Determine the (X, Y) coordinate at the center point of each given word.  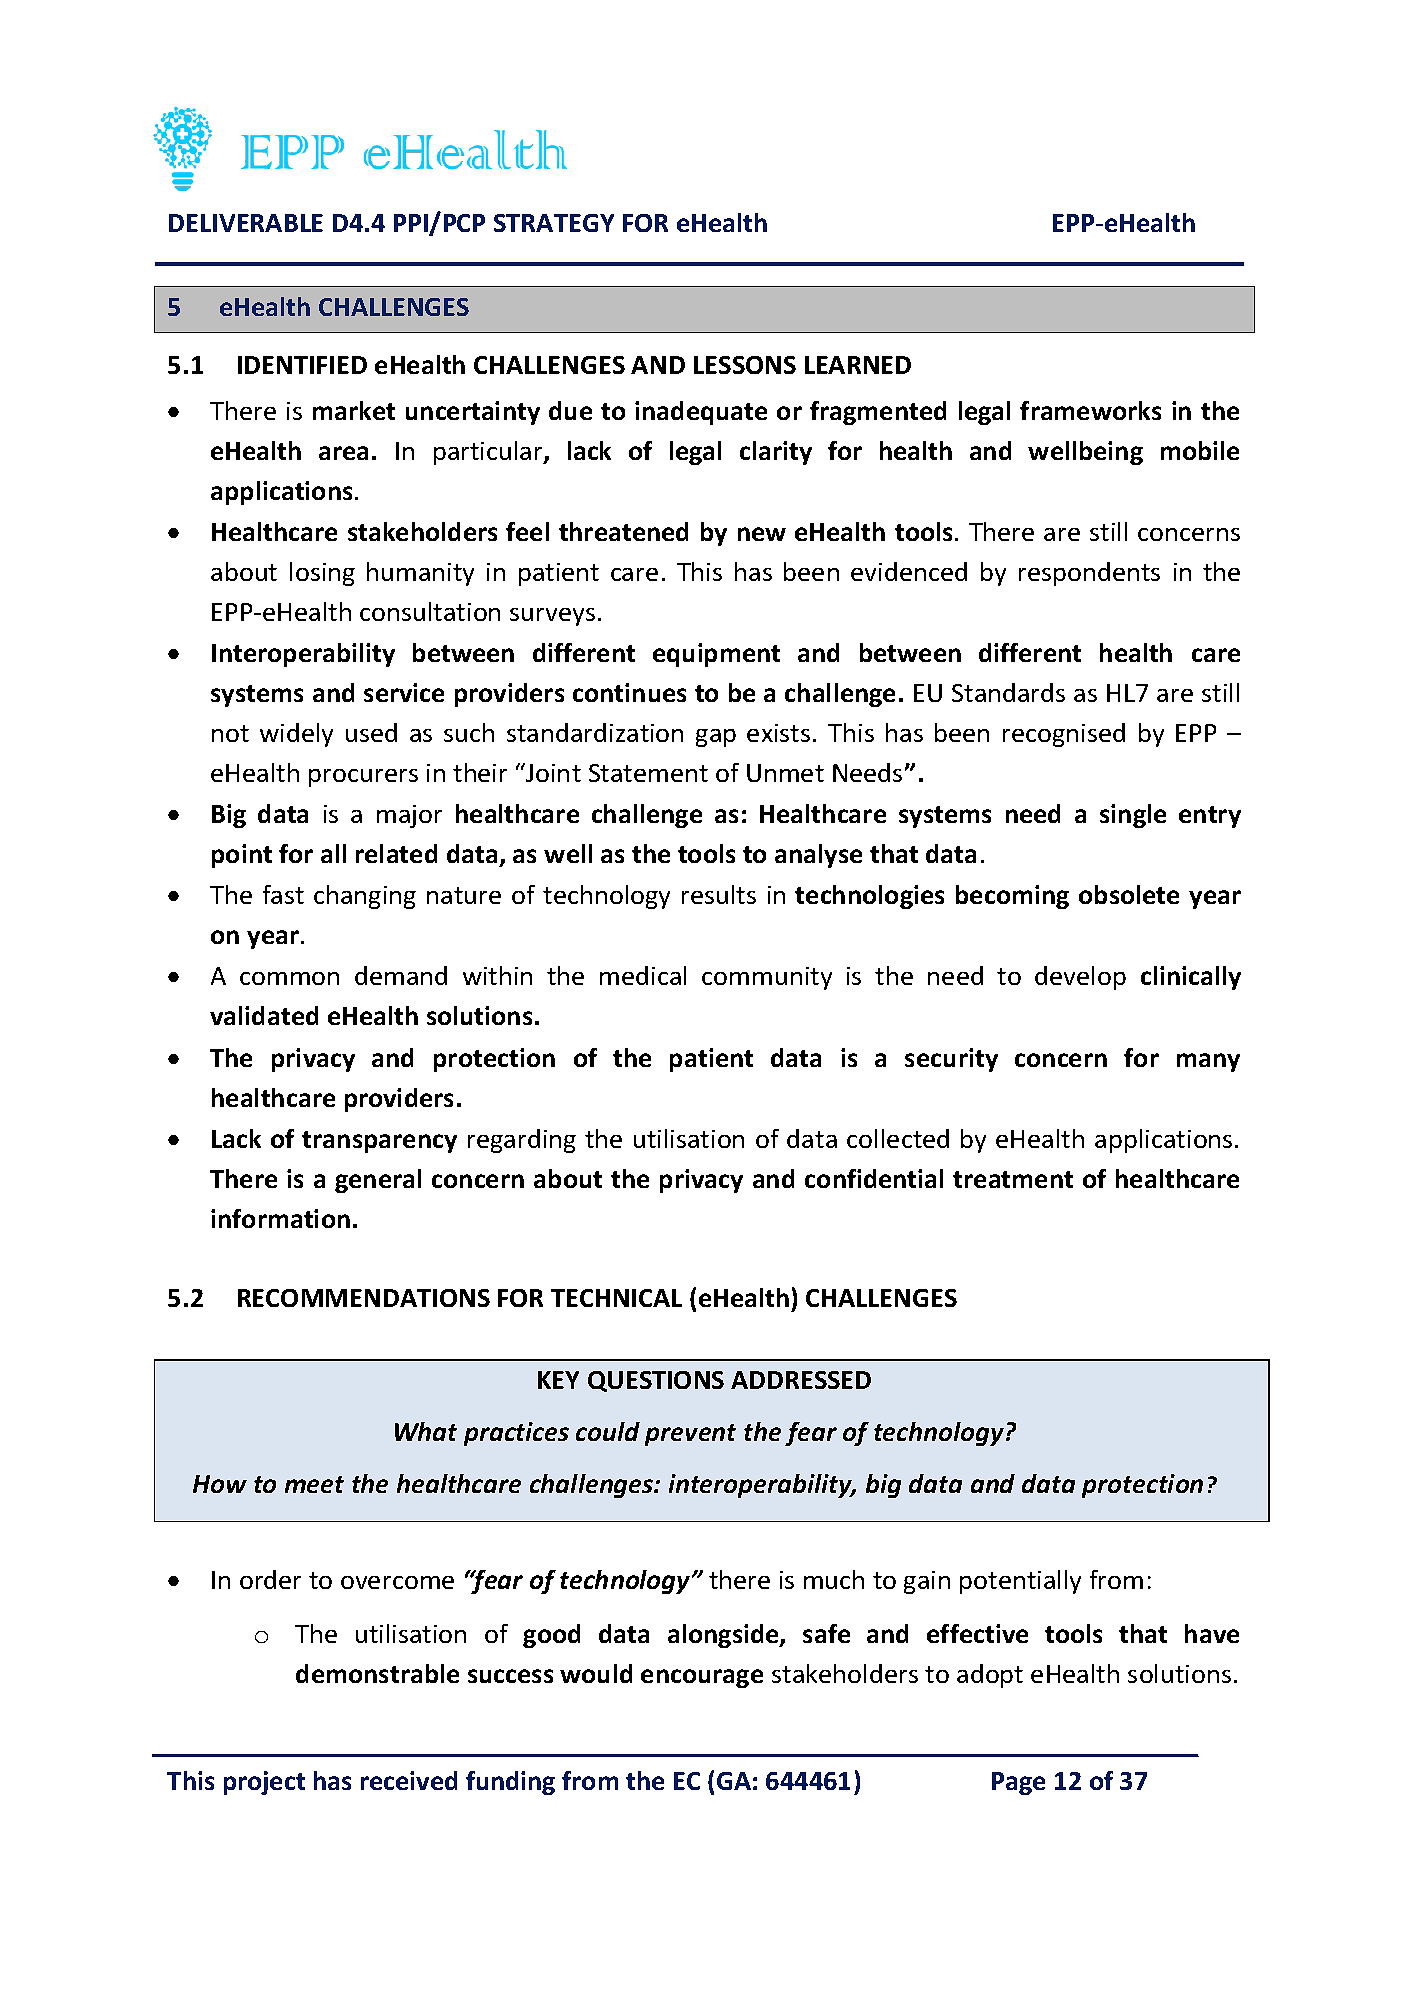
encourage (702, 1678)
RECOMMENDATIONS (364, 1298)
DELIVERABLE (246, 223)
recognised (1064, 735)
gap (716, 738)
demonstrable (377, 1673)
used (371, 732)
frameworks (1090, 410)
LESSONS (745, 365)
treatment (1013, 1179)
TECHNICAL (616, 1298)
